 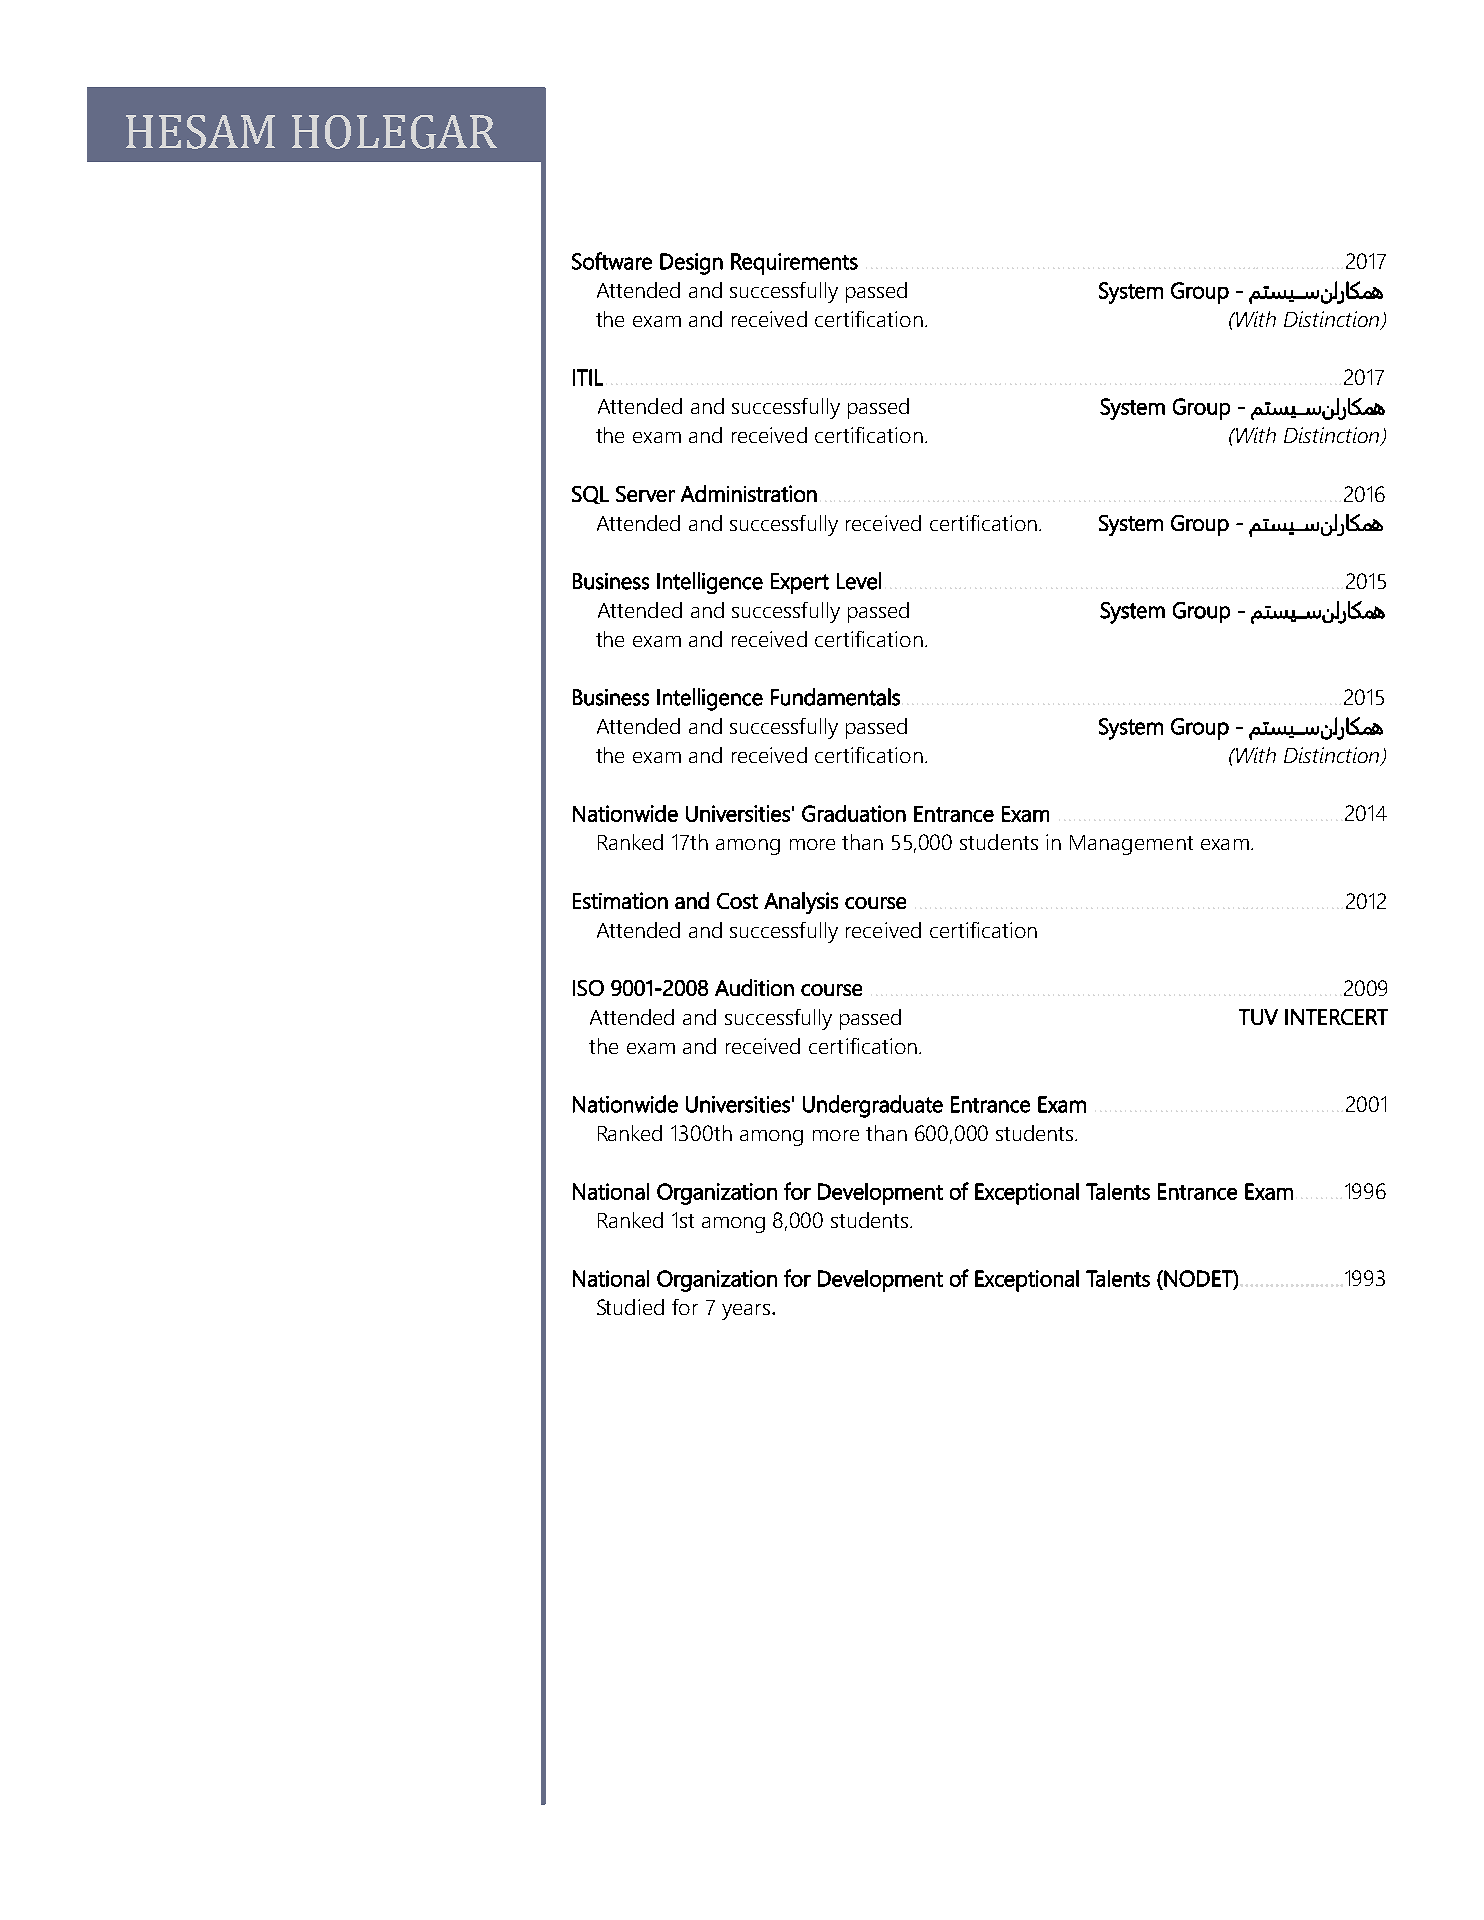 What do you see at coordinates (691, 264) in the screenshot?
I see `Design` at bounding box center [691, 264].
